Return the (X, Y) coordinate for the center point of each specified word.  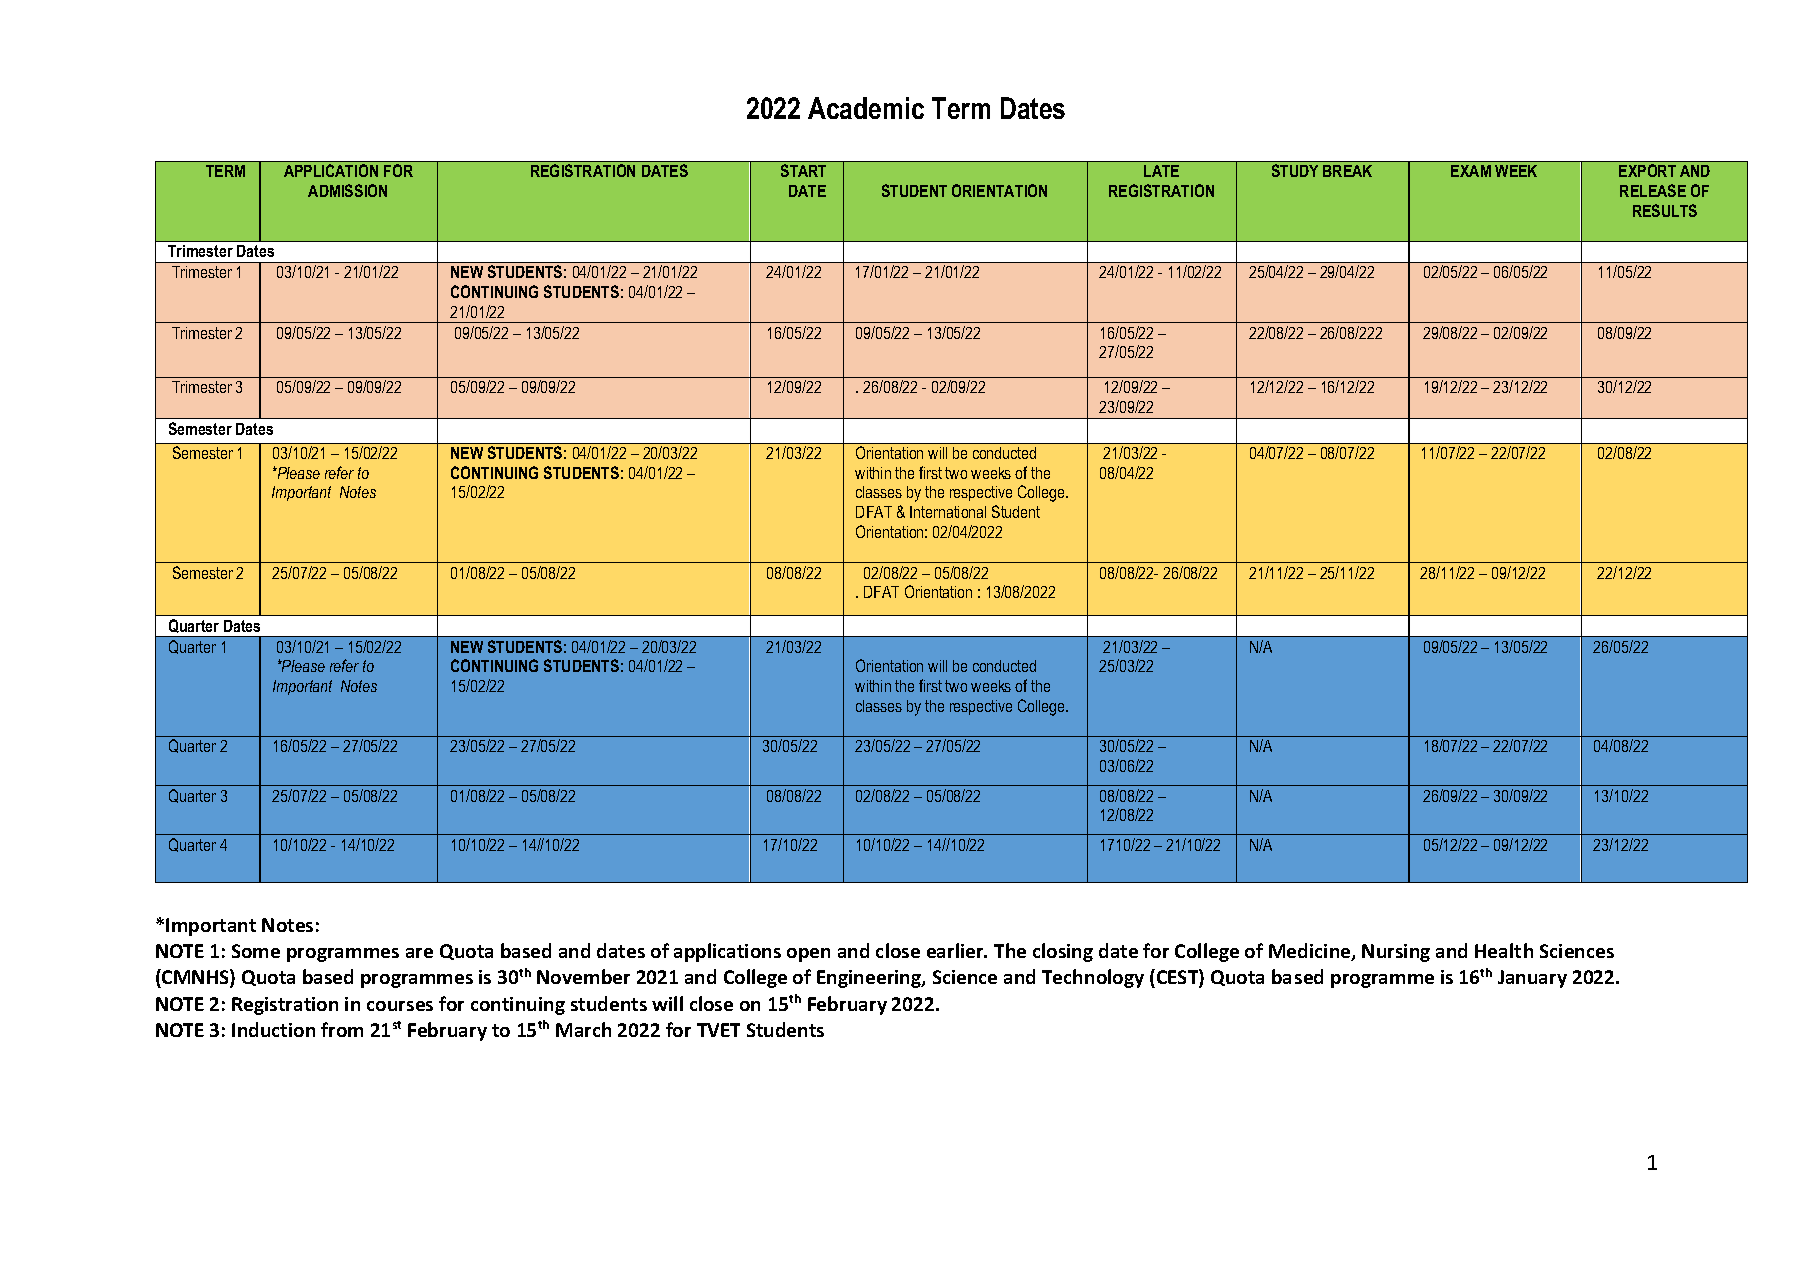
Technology (1093, 978)
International (948, 512)
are (419, 953)
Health (1504, 950)
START (803, 170)
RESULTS (1665, 210)
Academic (866, 108)
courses (400, 1006)
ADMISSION (347, 190)
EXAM (1471, 171)
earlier (956, 950)
